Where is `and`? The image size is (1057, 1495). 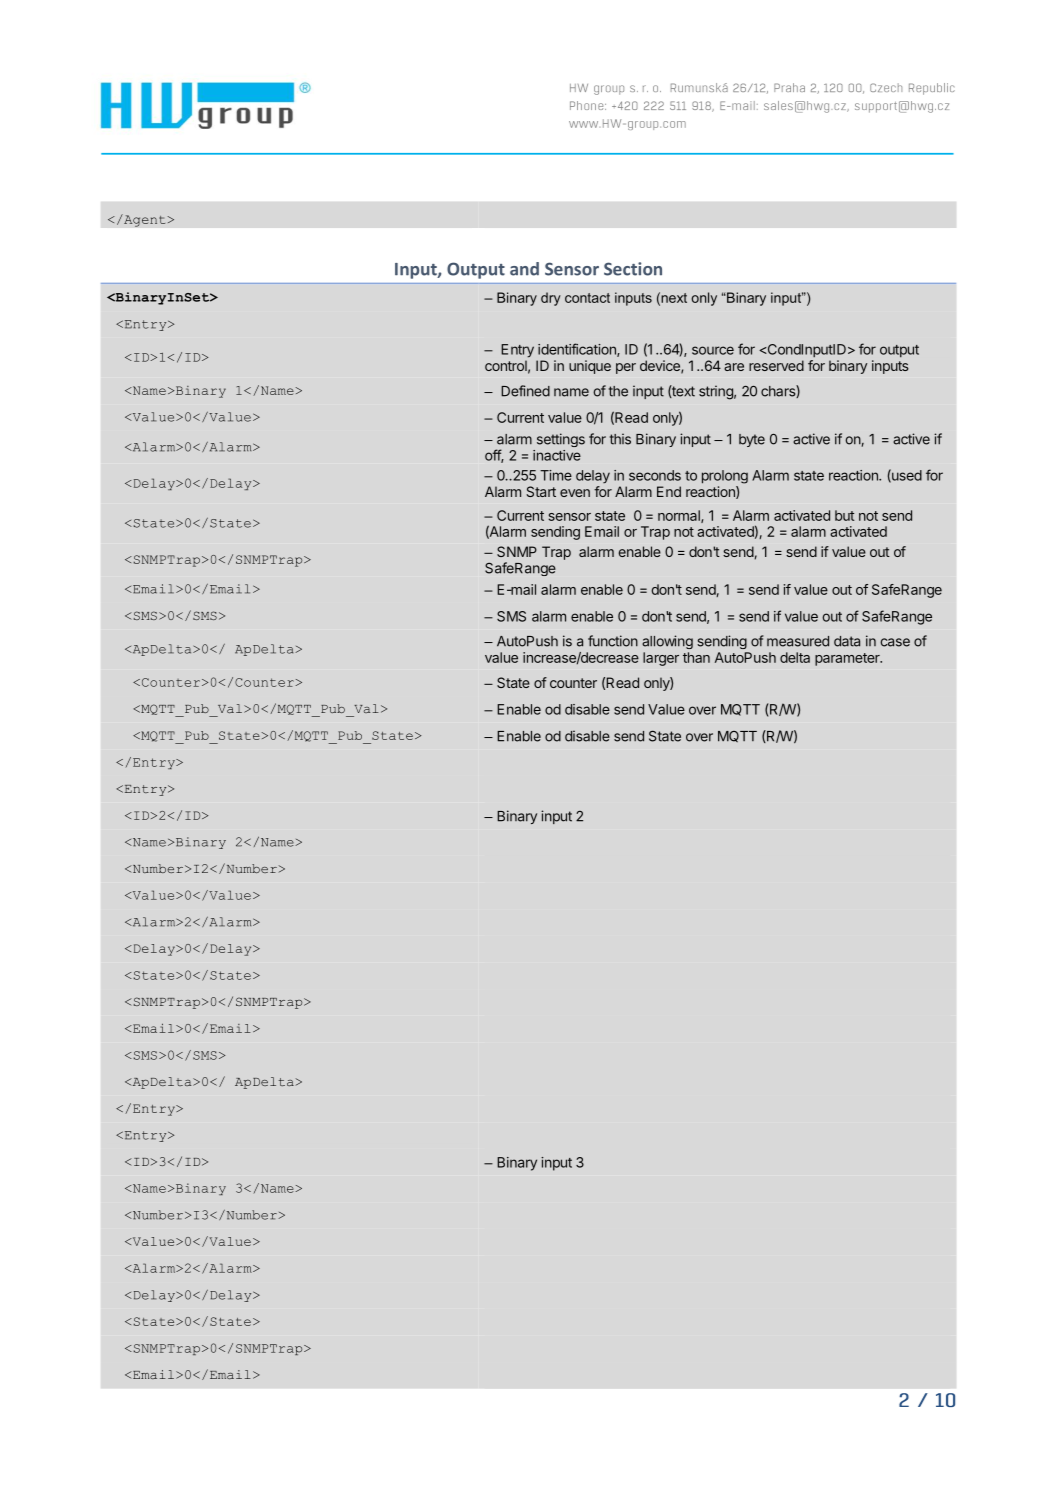 and is located at coordinates (524, 269).
